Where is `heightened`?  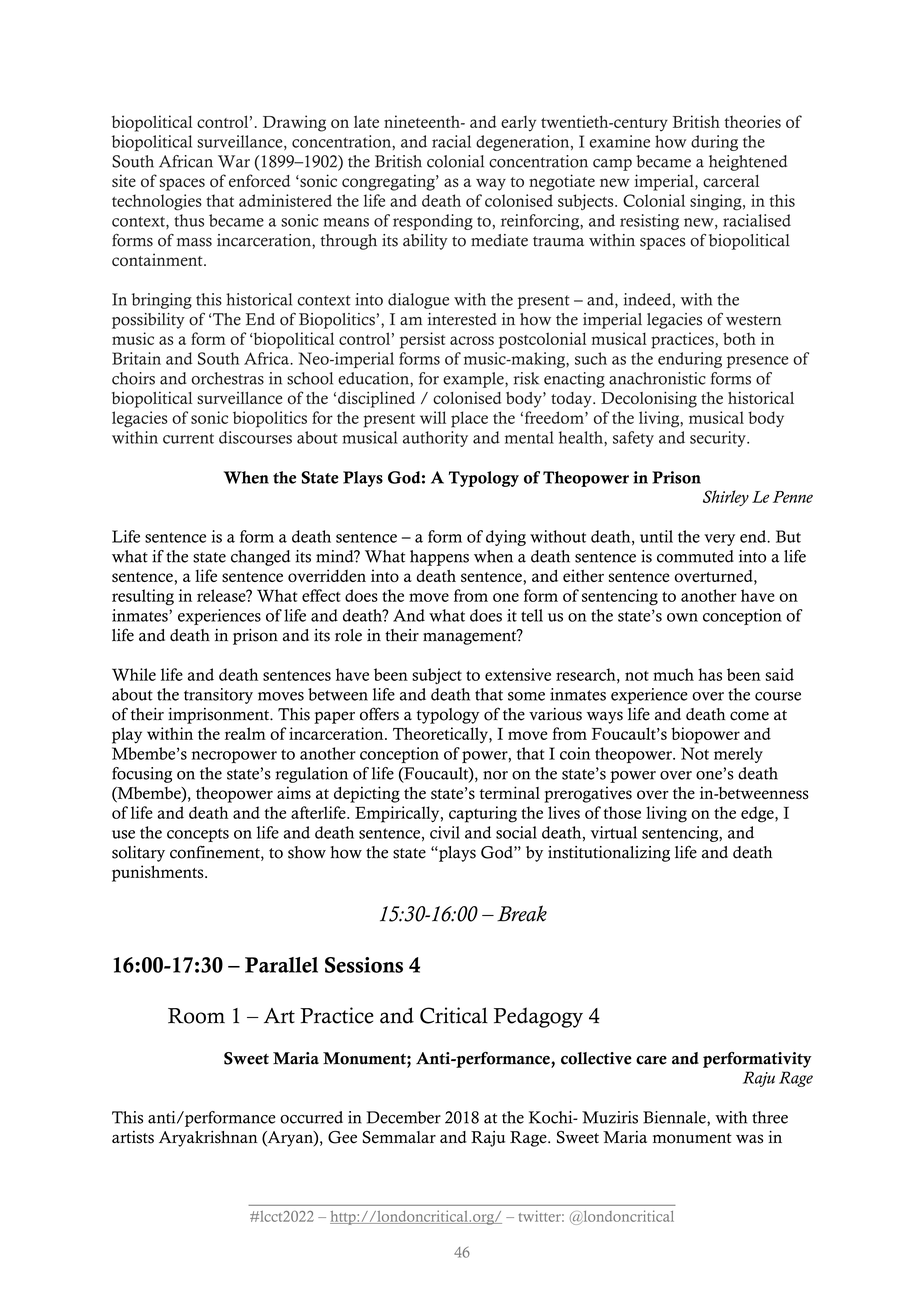 heightened is located at coordinates (748, 163).
